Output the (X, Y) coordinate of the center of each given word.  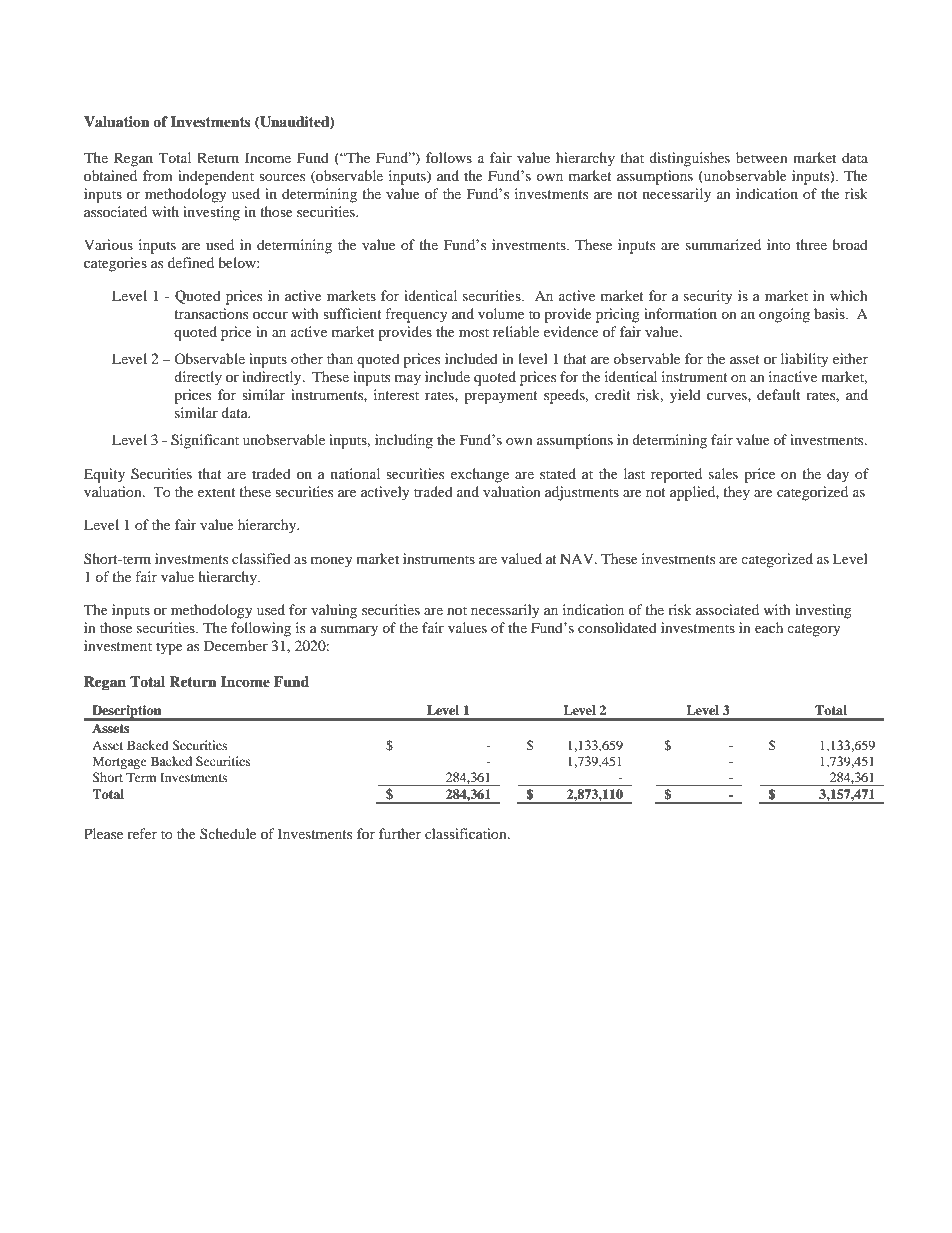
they (736, 493)
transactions (211, 313)
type (169, 648)
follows (449, 157)
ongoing (784, 315)
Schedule (228, 833)
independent (216, 177)
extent (217, 492)
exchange (480, 475)
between (762, 157)
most (474, 332)
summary (349, 631)
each (769, 627)
